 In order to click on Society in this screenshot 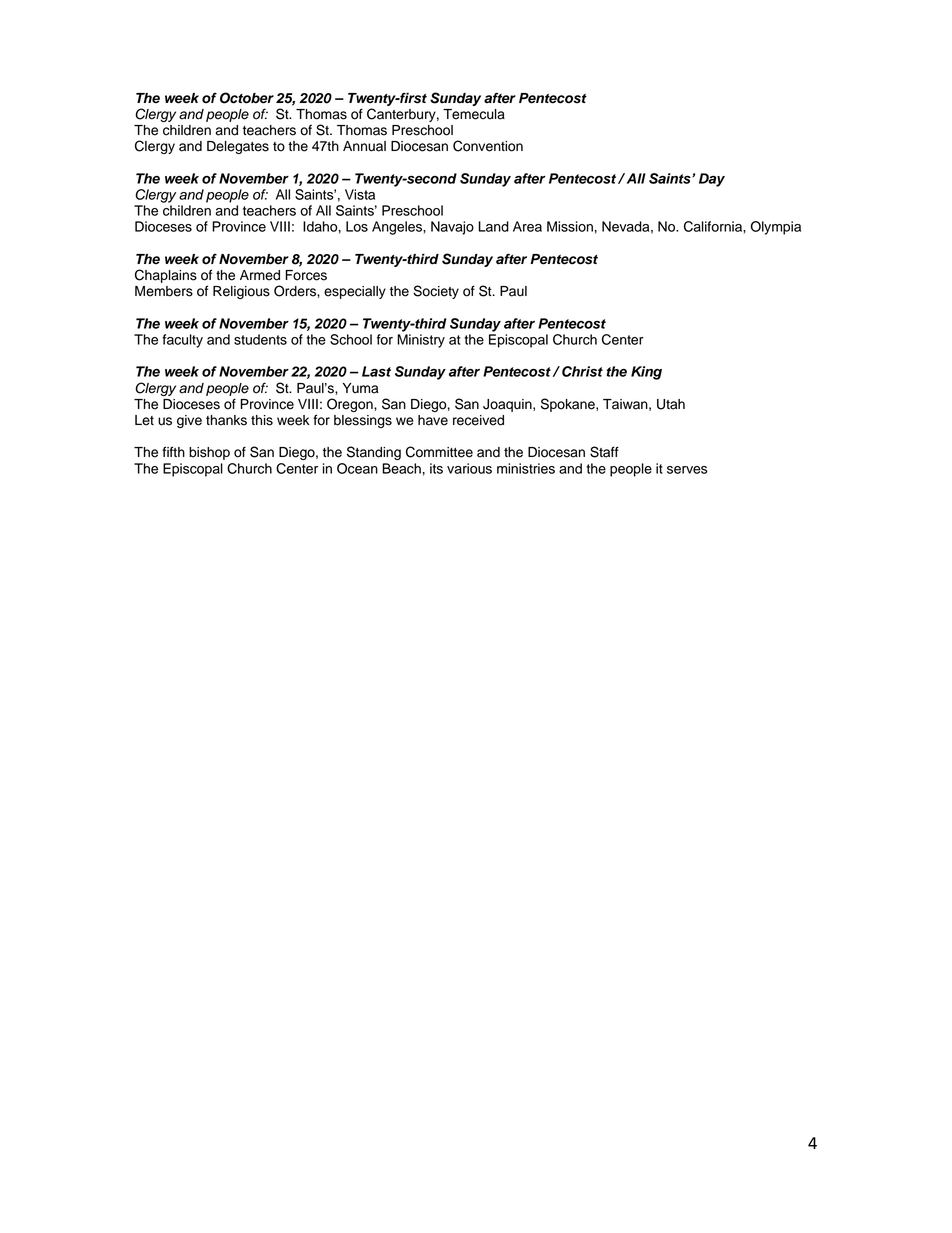, I will do `click(436, 292)`.
